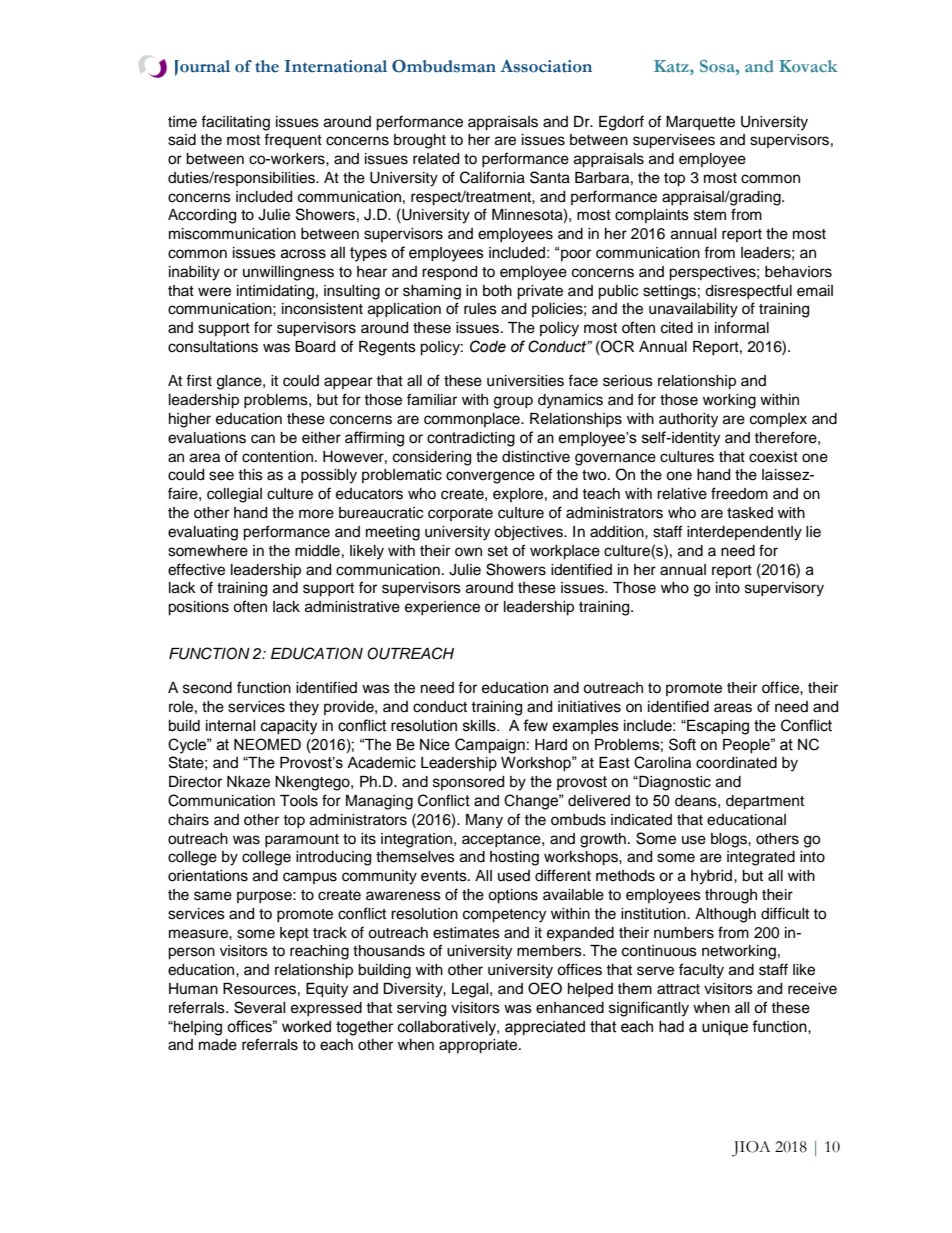 Image resolution: width=952 pixels, height=1233 pixels. What do you see at coordinates (700, 123) in the page?
I see `Marquette` at bounding box center [700, 123].
